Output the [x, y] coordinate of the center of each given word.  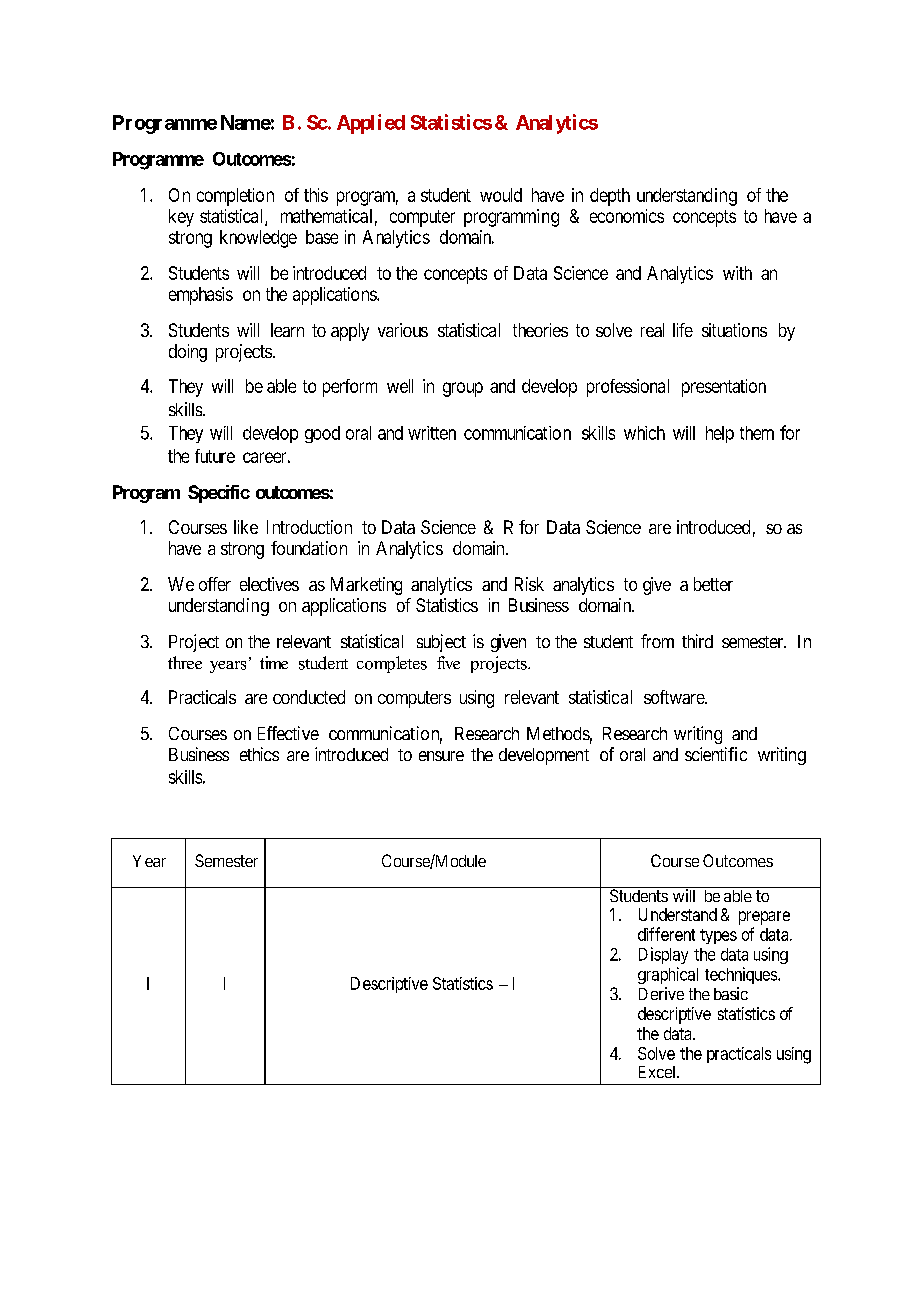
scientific [716, 754]
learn [287, 330]
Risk [529, 584]
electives [269, 584]
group [463, 389]
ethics [259, 754]
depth [610, 197]
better [713, 584]
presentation [724, 388]
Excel [659, 1072]
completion [235, 197]
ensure [441, 756]
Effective [288, 733]
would [501, 195]
